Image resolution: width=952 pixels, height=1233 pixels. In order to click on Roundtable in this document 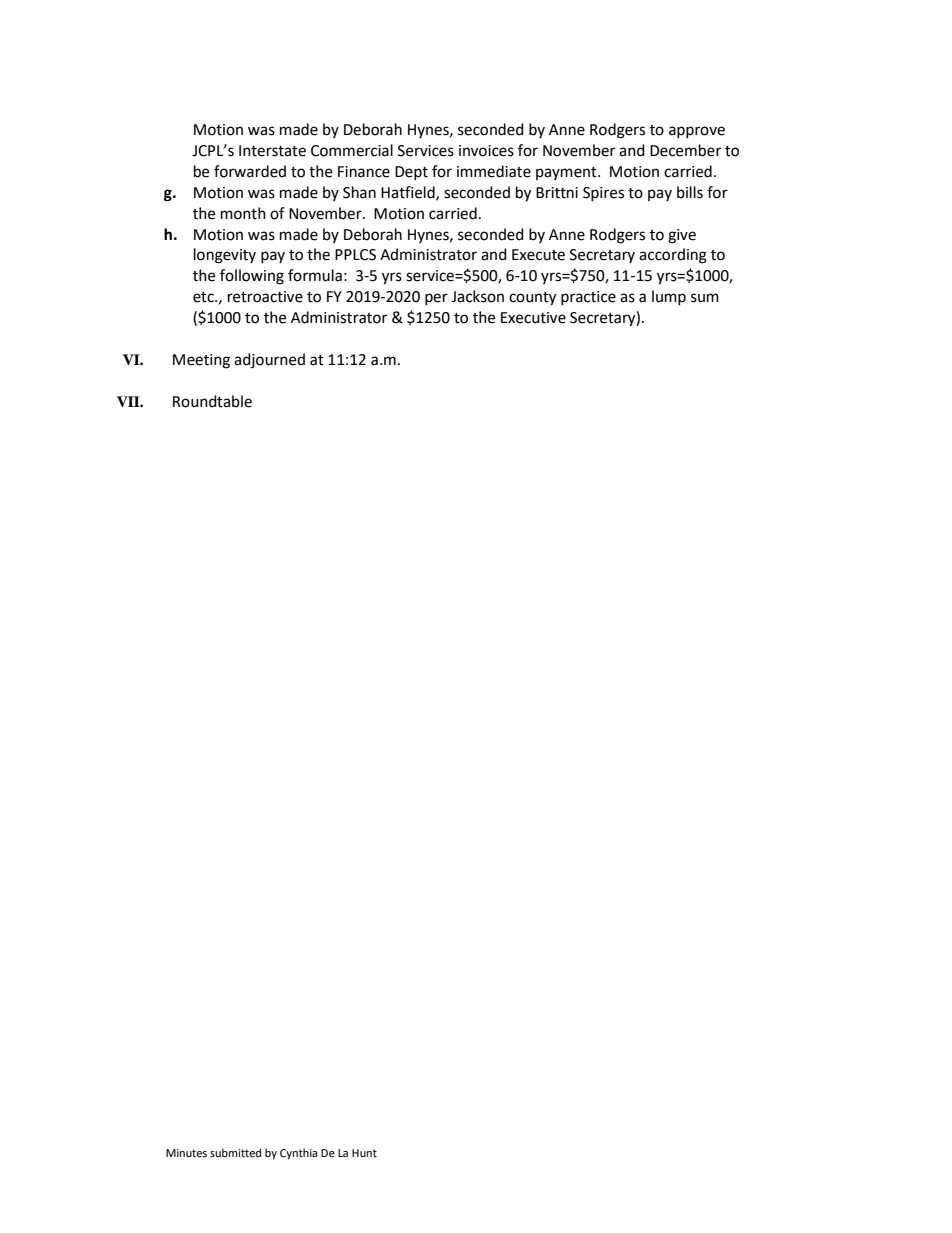, I will do `click(212, 401)`.
